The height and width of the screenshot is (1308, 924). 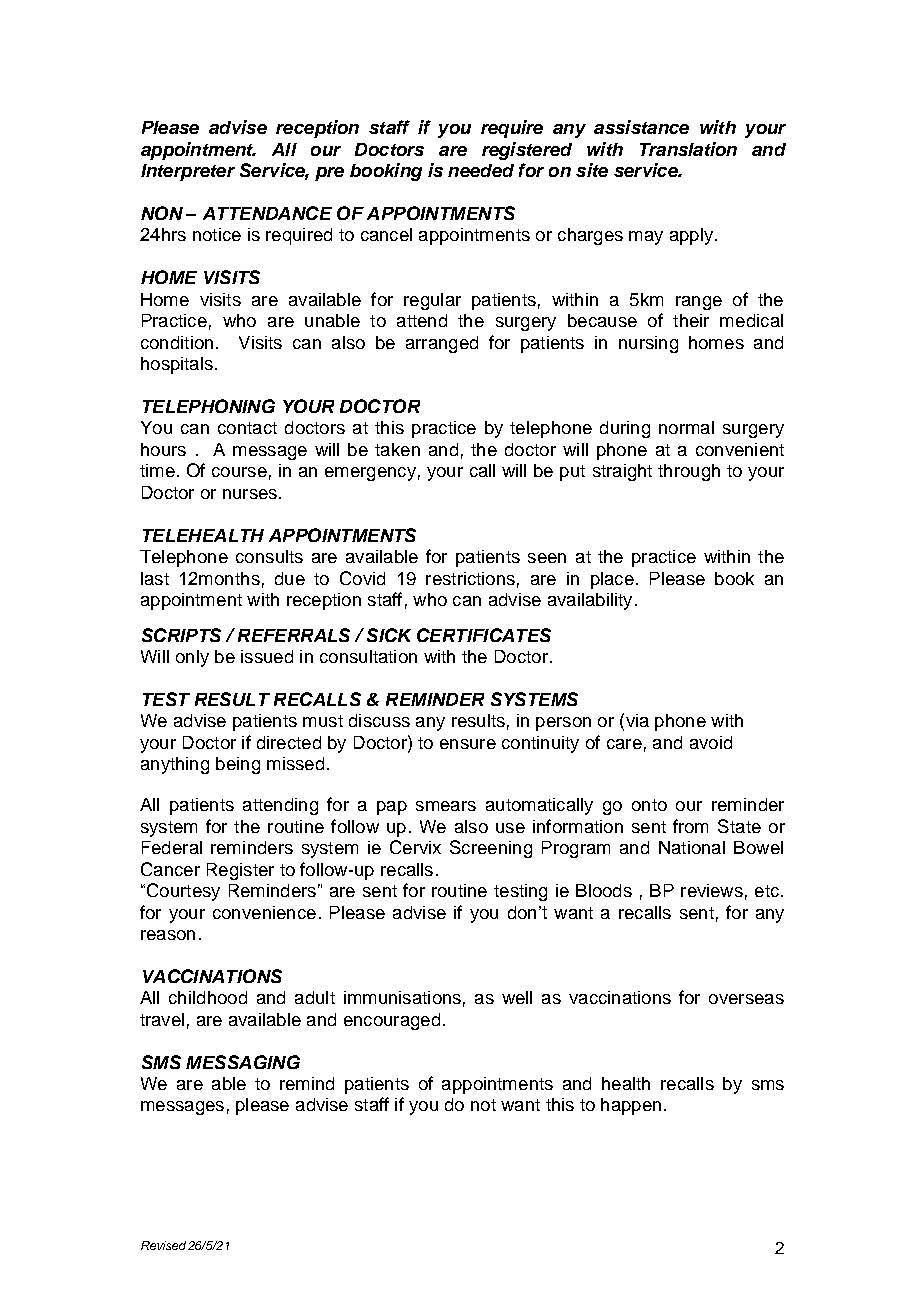 I want to click on Translation, so click(x=688, y=149).
